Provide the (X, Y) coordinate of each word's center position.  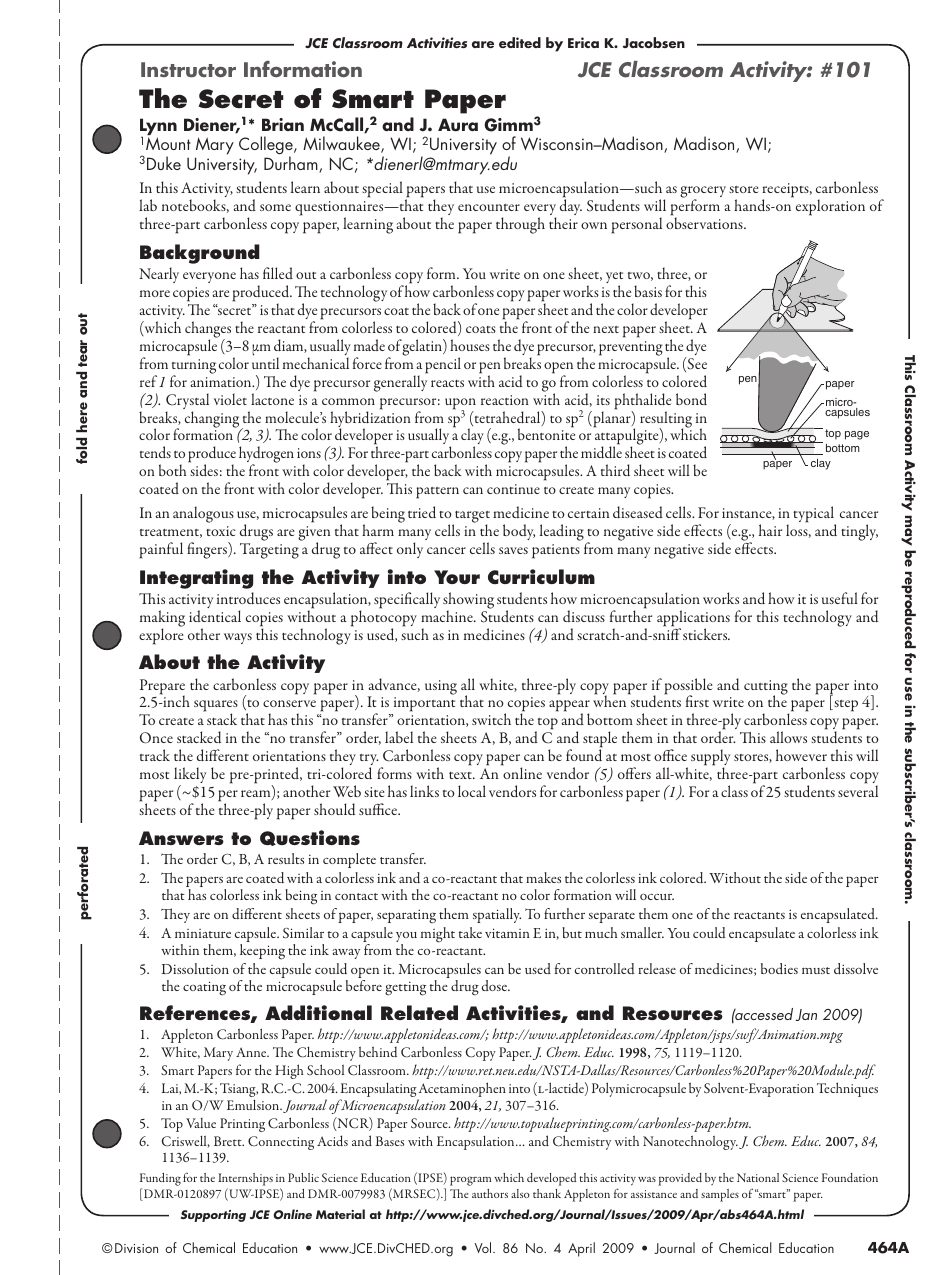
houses (470, 345)
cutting (766, 688)
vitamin (507, 933)
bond (691, 399)
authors (490, 1193)
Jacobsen (654, 42)
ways (238, 638)
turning (194, 367)
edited (520, 42)
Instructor (188, 70)
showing (468, 601)
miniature (203, 933)
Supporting (213, 1216)
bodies (779, 968)
